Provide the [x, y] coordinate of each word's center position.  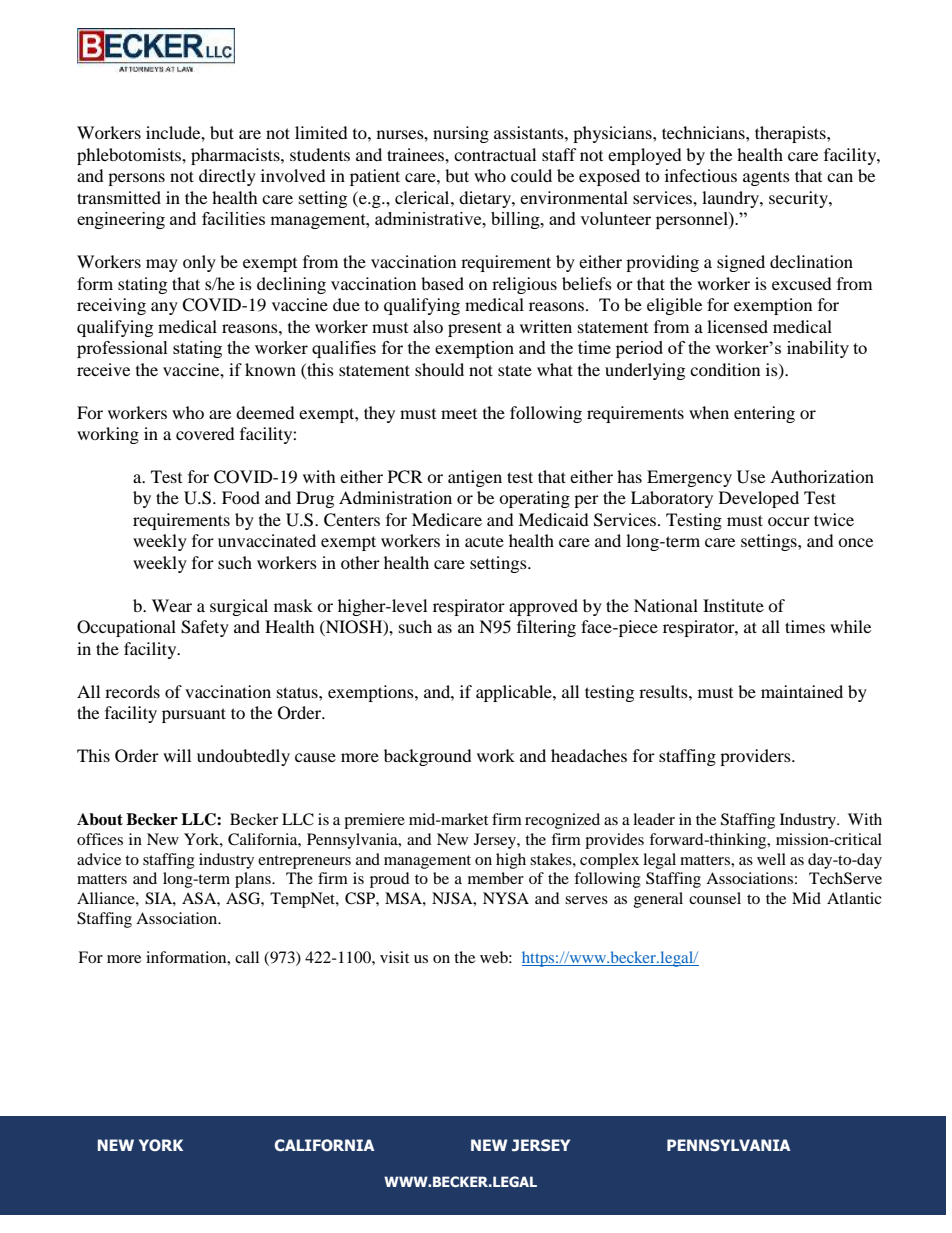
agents [766, 179]
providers [756, 757]
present [475, 329]
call [247, 957]
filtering [546, 628]
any [164, 308]
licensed [737, 326]
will [177, 755]
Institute [733, 605]
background [428, 757]
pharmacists [236, 156]
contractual [495, 154]
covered [205, 433]
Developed [759, 499]
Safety [205, 628]
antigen [475, 478]
